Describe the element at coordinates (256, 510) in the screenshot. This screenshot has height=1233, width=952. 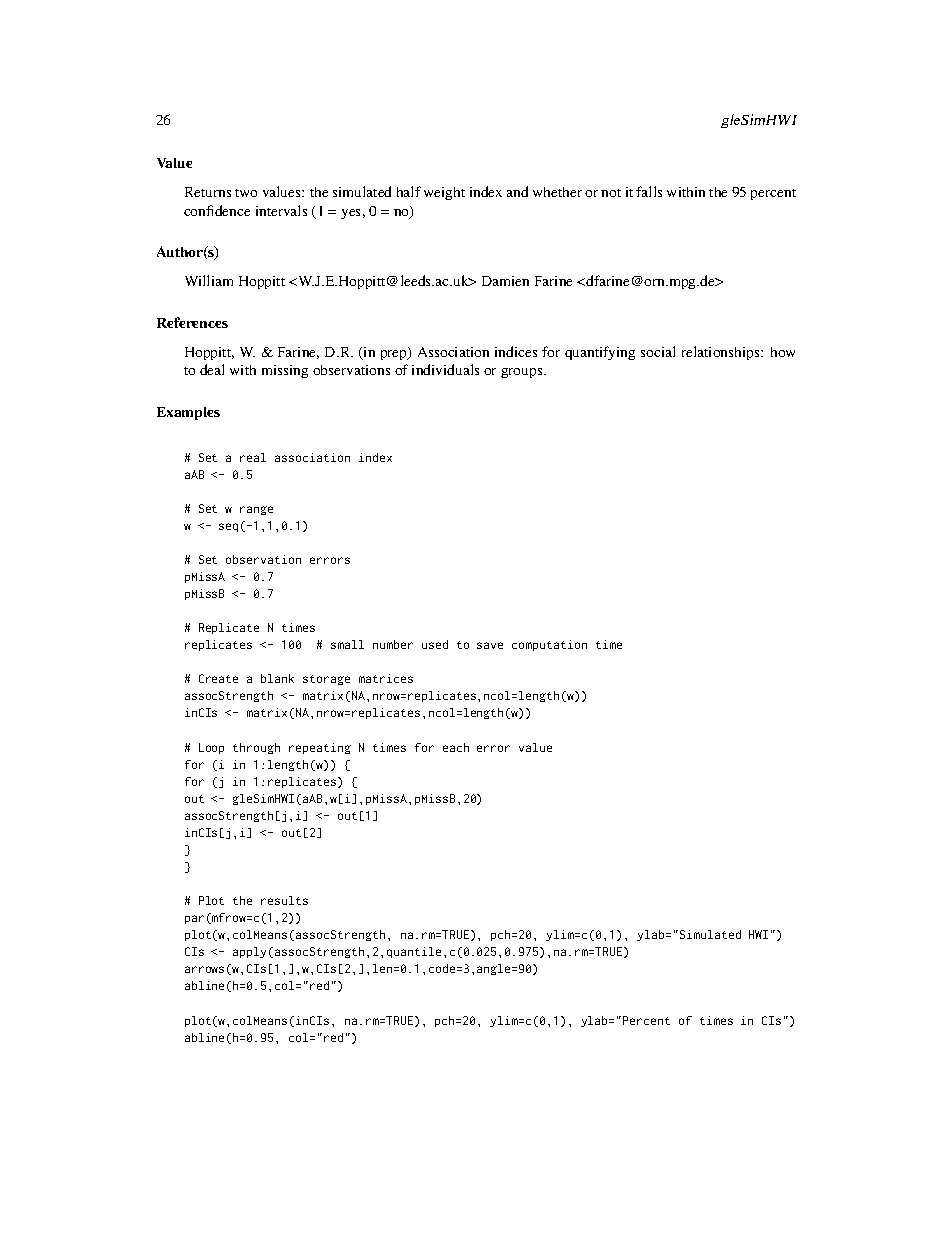
I see `range` at that location.
